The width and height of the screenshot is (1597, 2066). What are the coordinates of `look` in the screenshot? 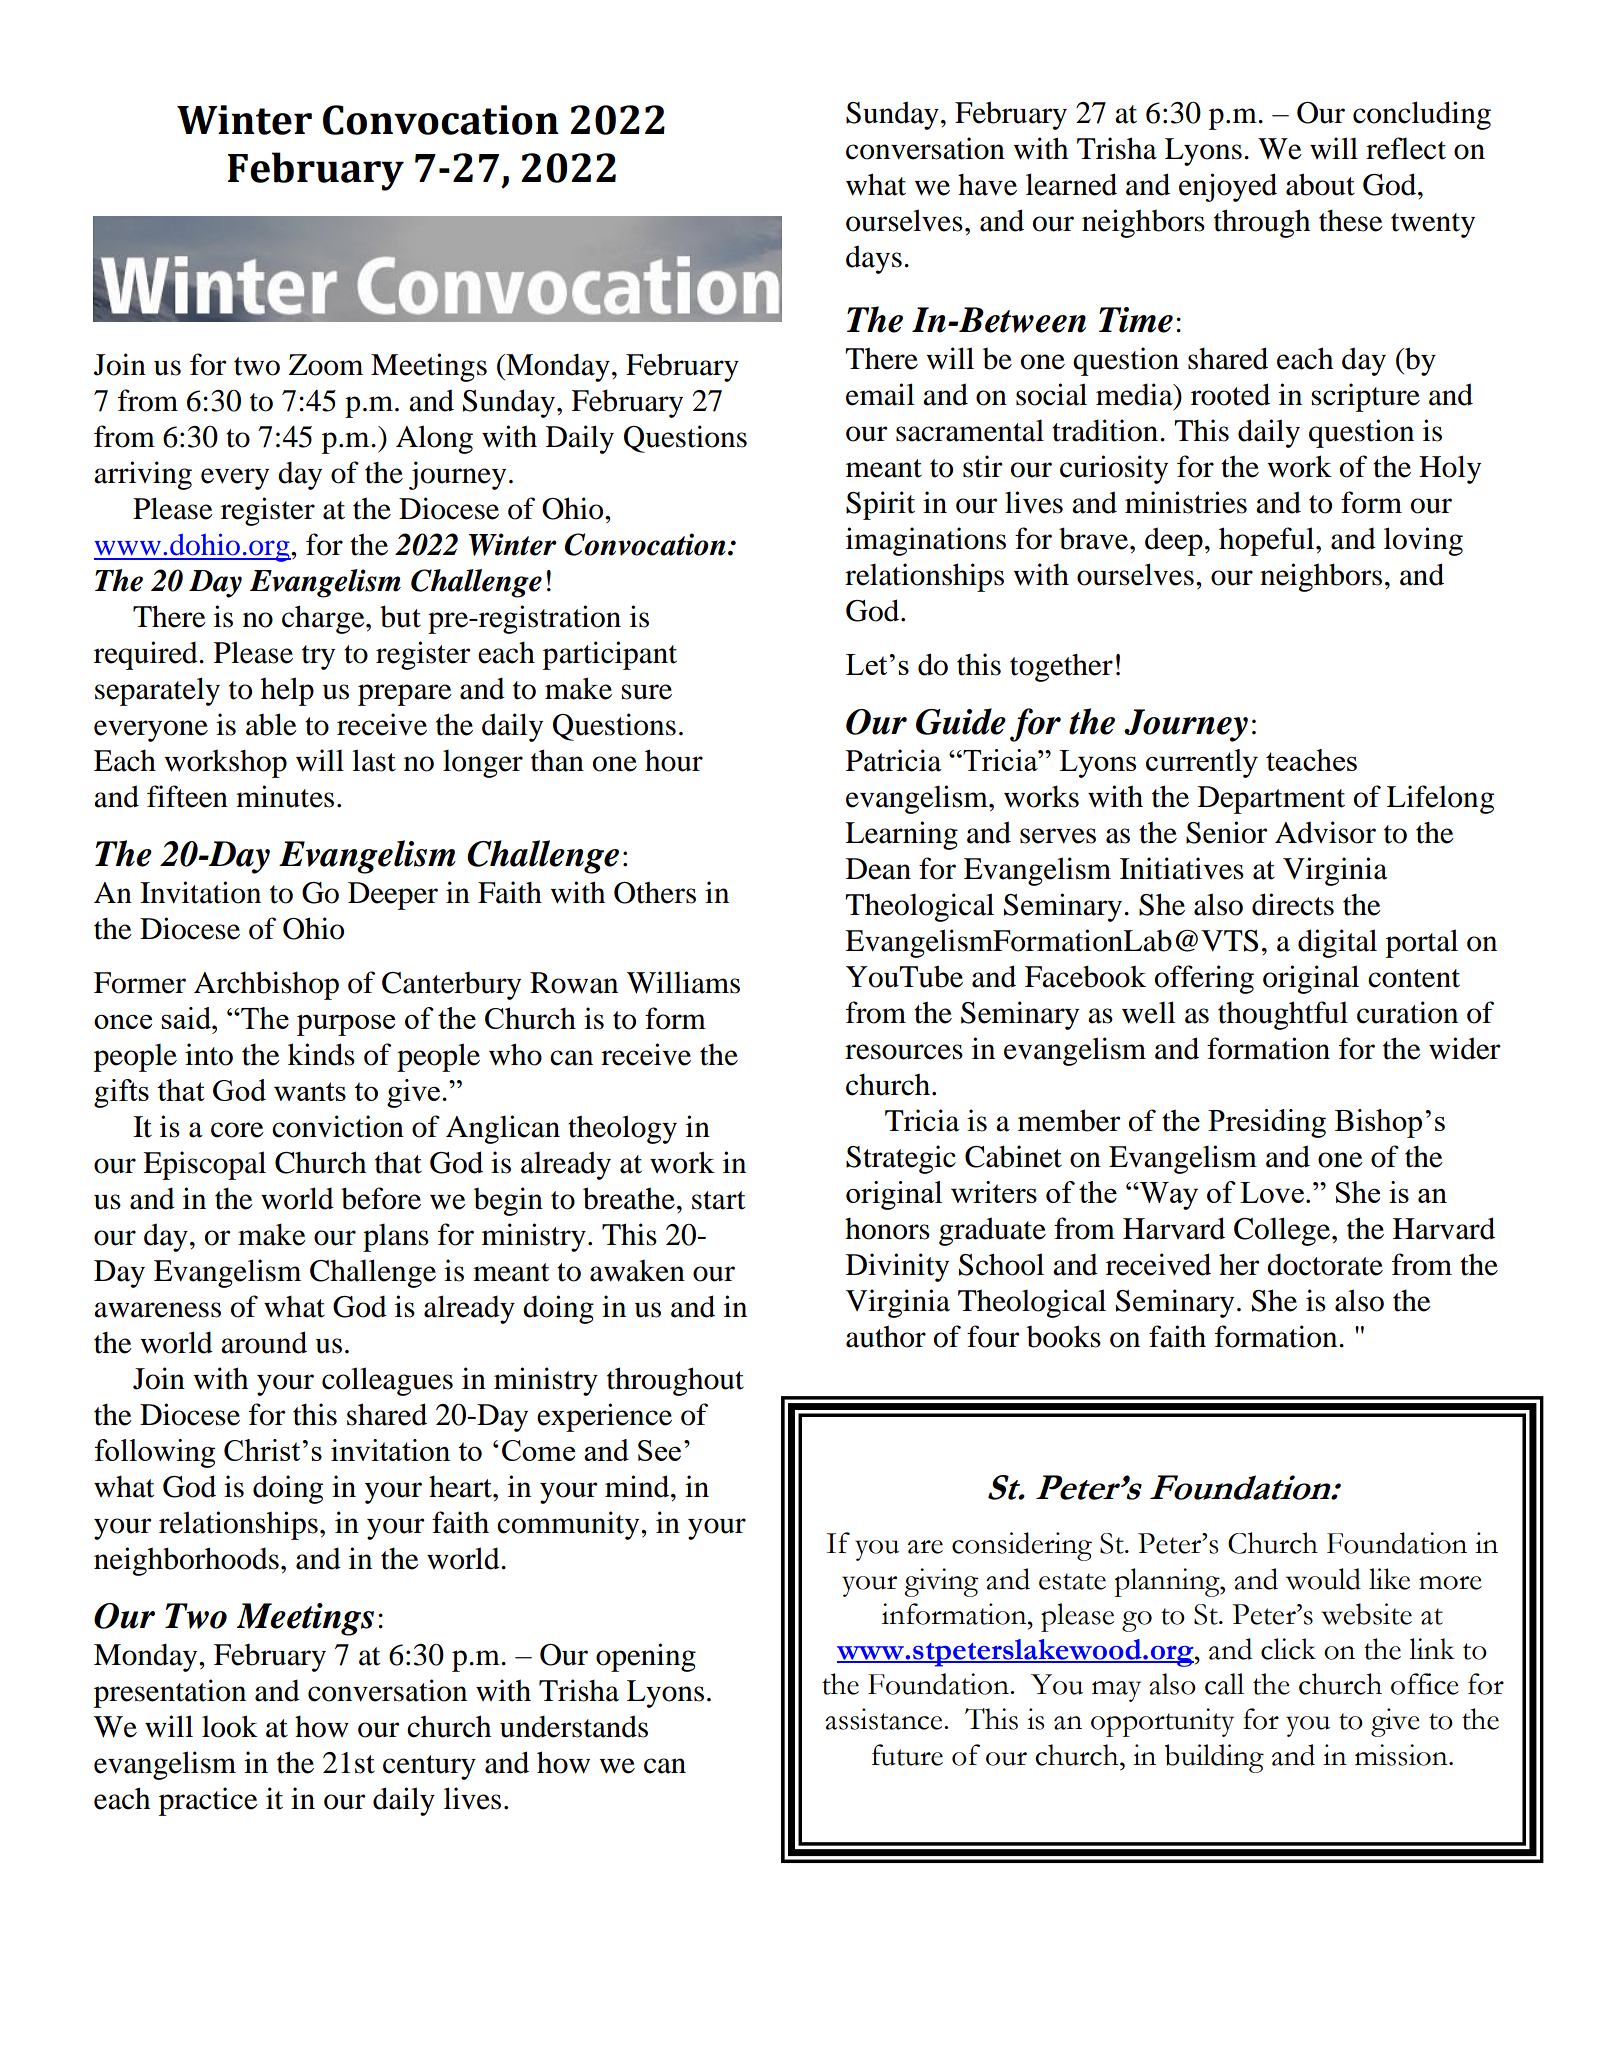 It's located at (230, 1726).
